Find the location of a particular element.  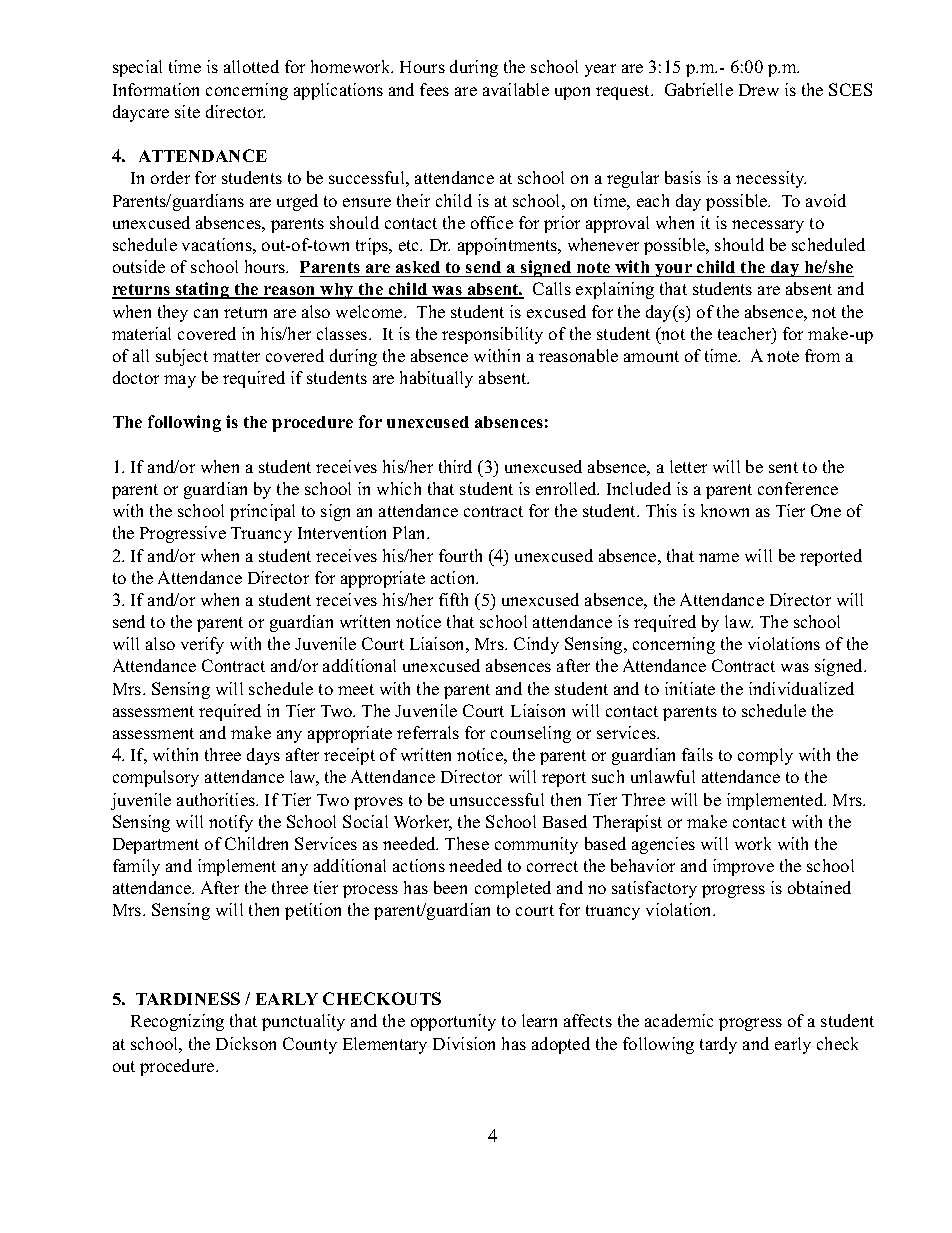

principal is located at coordinates (262, 512).
